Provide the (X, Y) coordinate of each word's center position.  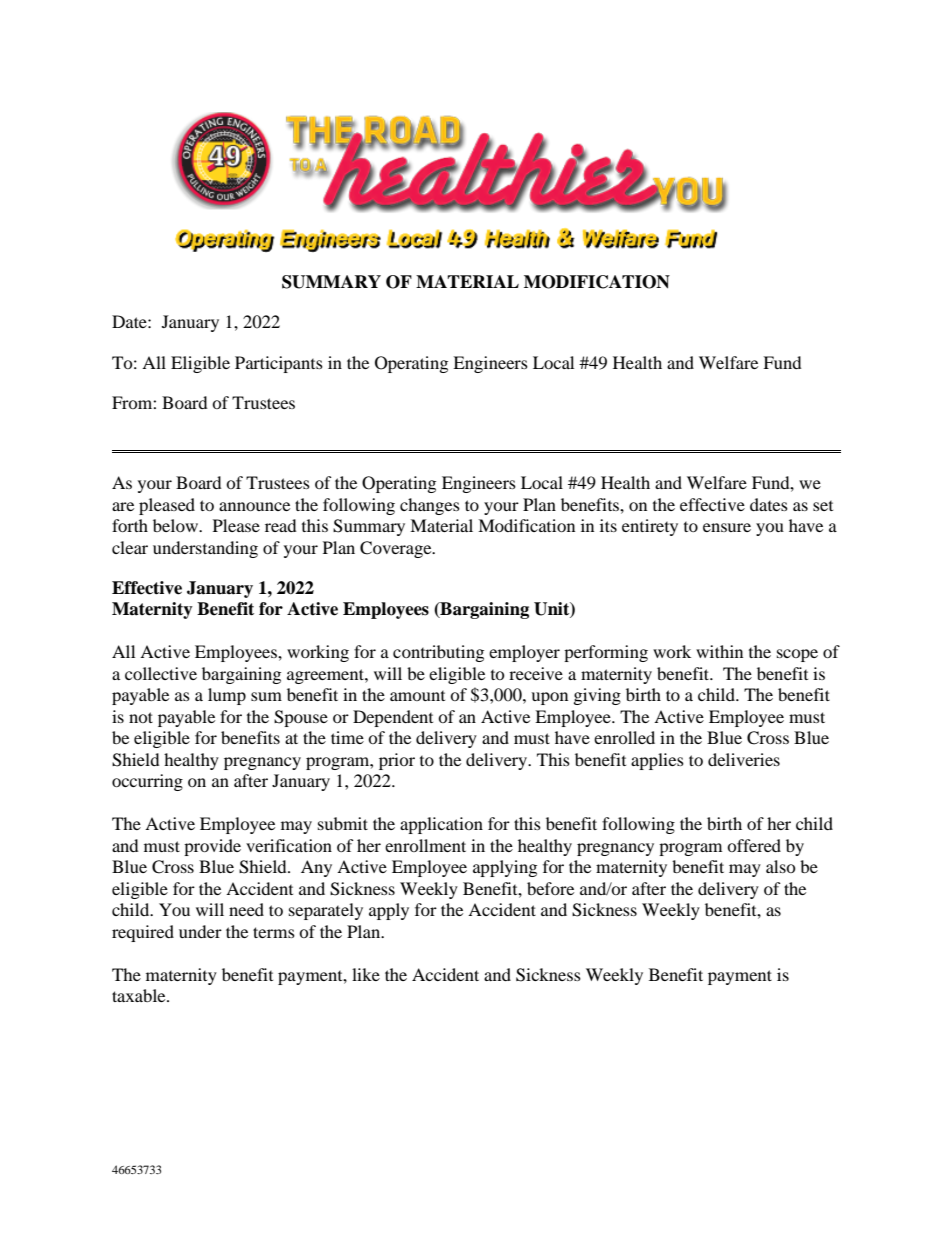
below (176, 525)
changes (430, 506)
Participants (279, 364)
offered (754, 845)
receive (536, 673)
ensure (727, 527)
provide (212, 847)
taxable (140, 995)
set (823, 506)
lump (227, 696)
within (719, 651)
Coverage (397, 549)
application (441, 825)
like (366, 974)
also (781, 866)
